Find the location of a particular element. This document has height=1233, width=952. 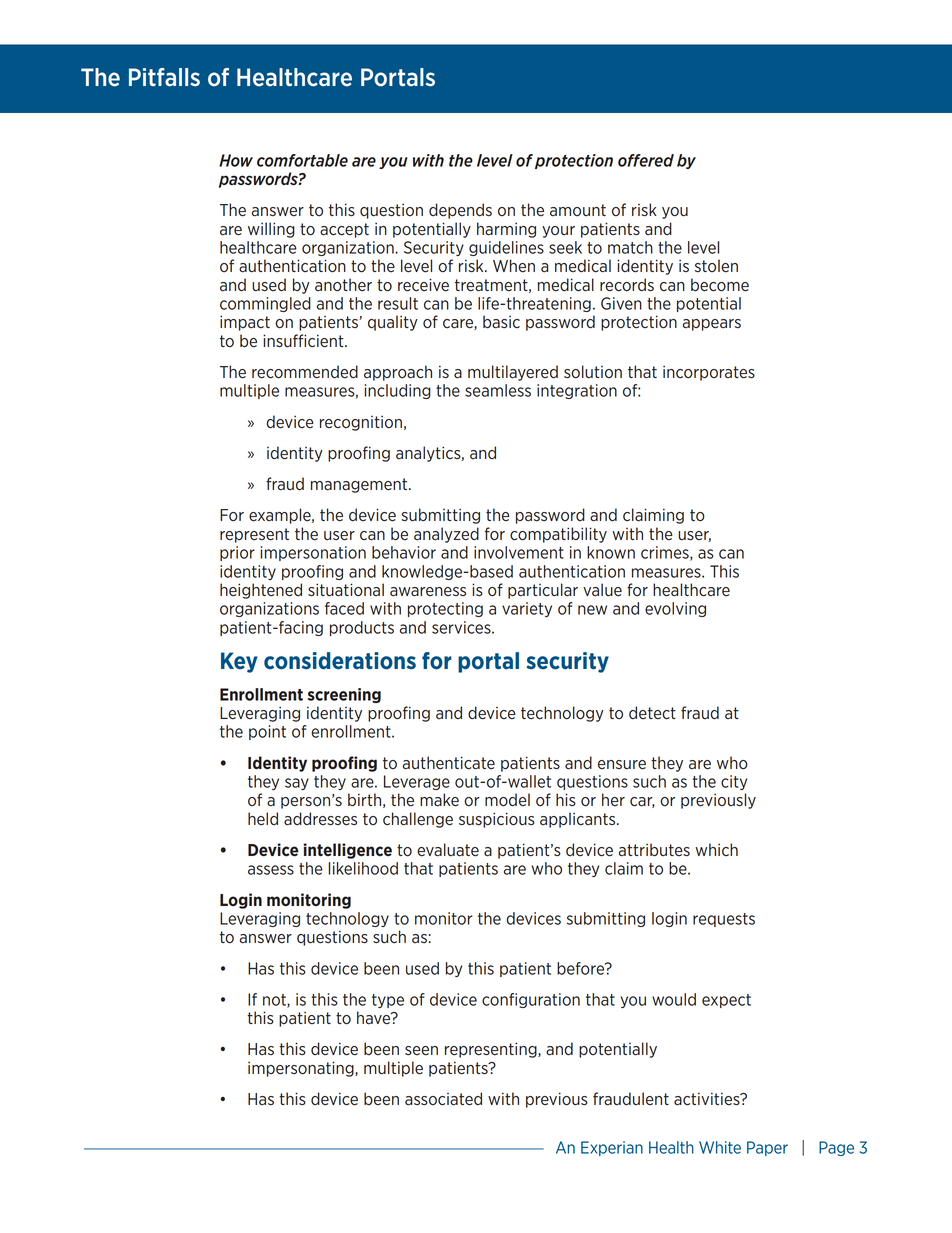

evolving is located at coordinates (675, 609).
